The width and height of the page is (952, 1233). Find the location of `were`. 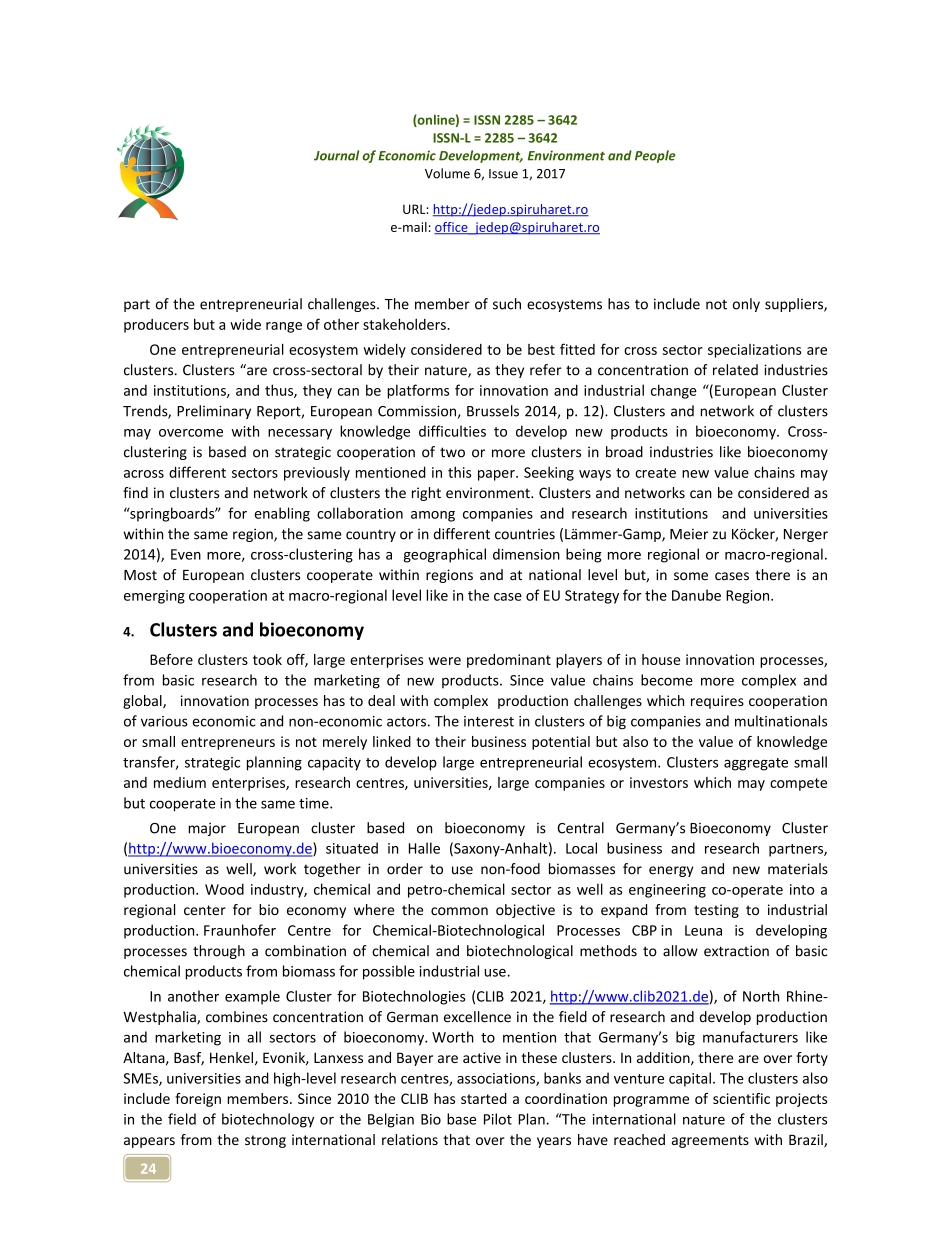

were is located at coordinates (444, 661).
